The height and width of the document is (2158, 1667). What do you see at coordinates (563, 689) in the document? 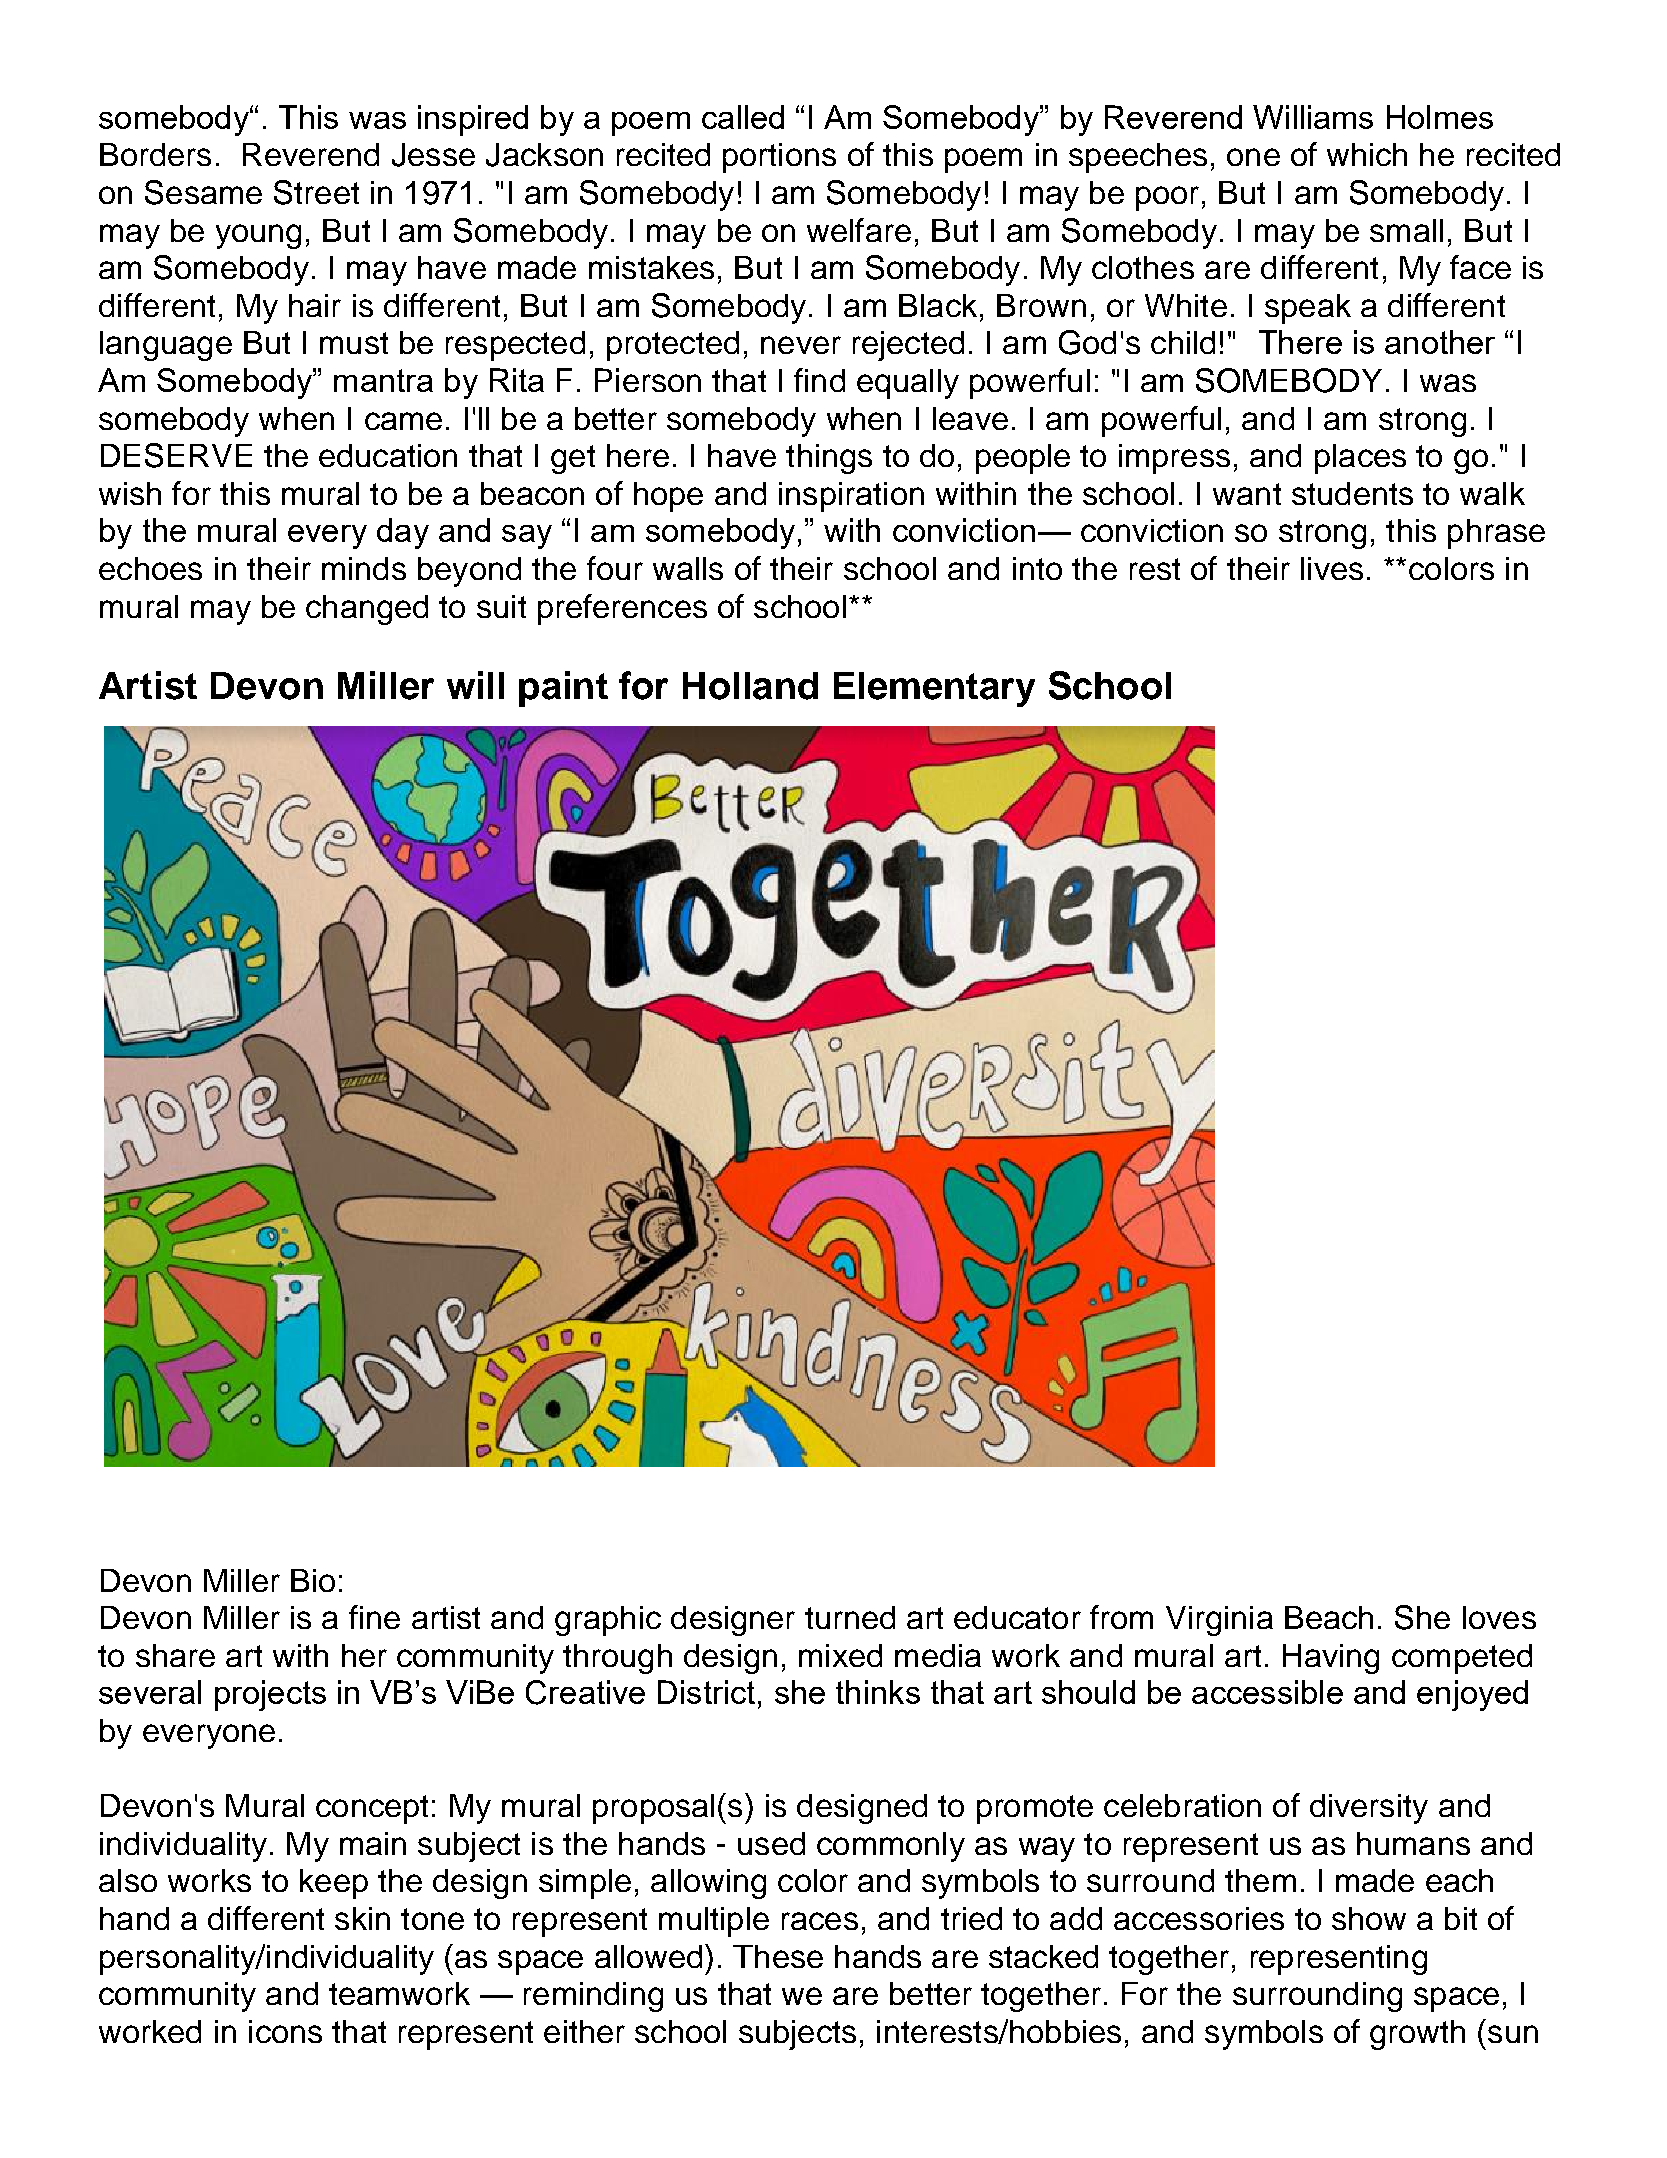
I see `paint` at bounding box center [563, 689].
